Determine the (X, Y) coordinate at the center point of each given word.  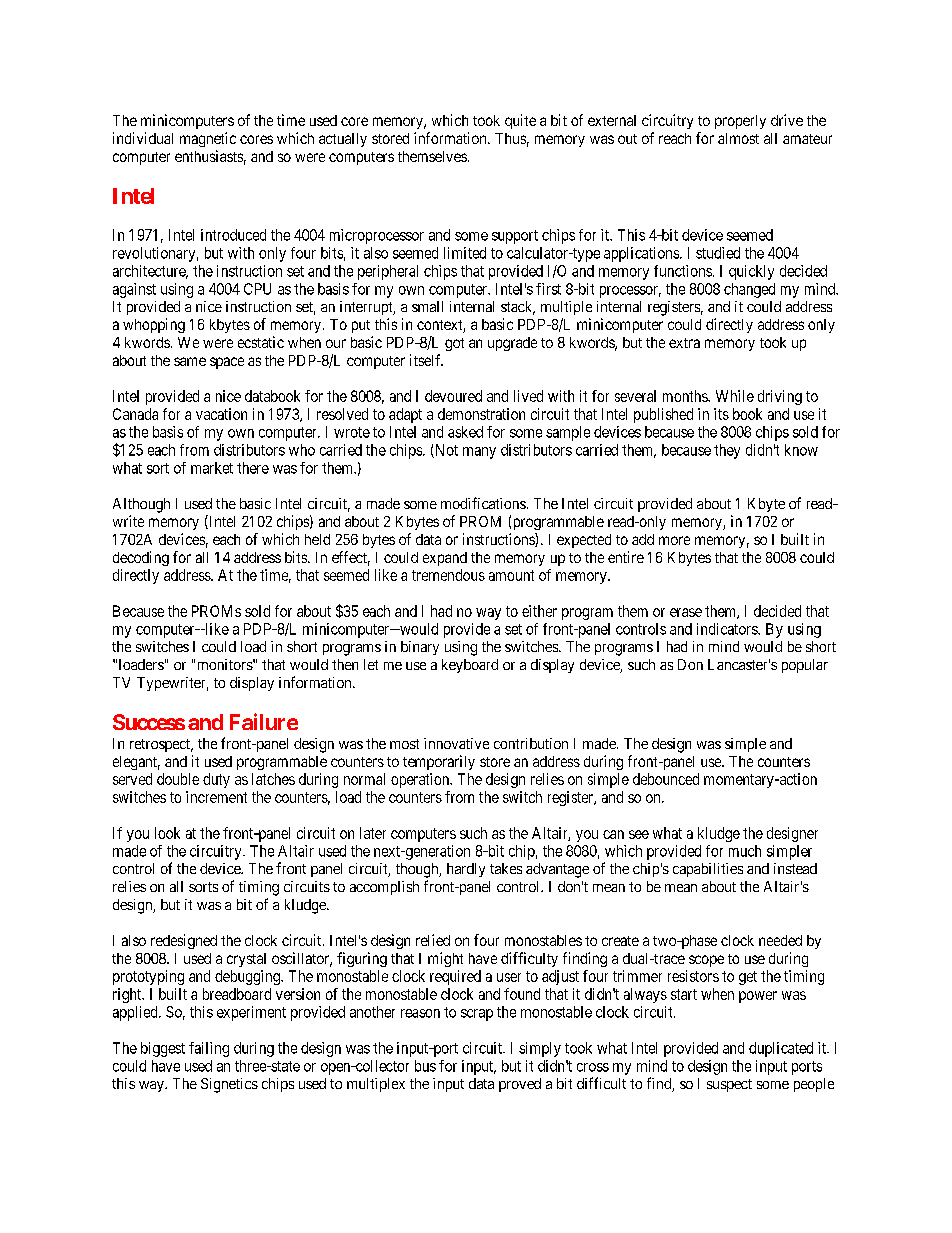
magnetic (208, 139)
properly (740, 122)
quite (520, 121)
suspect (729, 1085)
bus (425, 1066)
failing (209, 1049)
